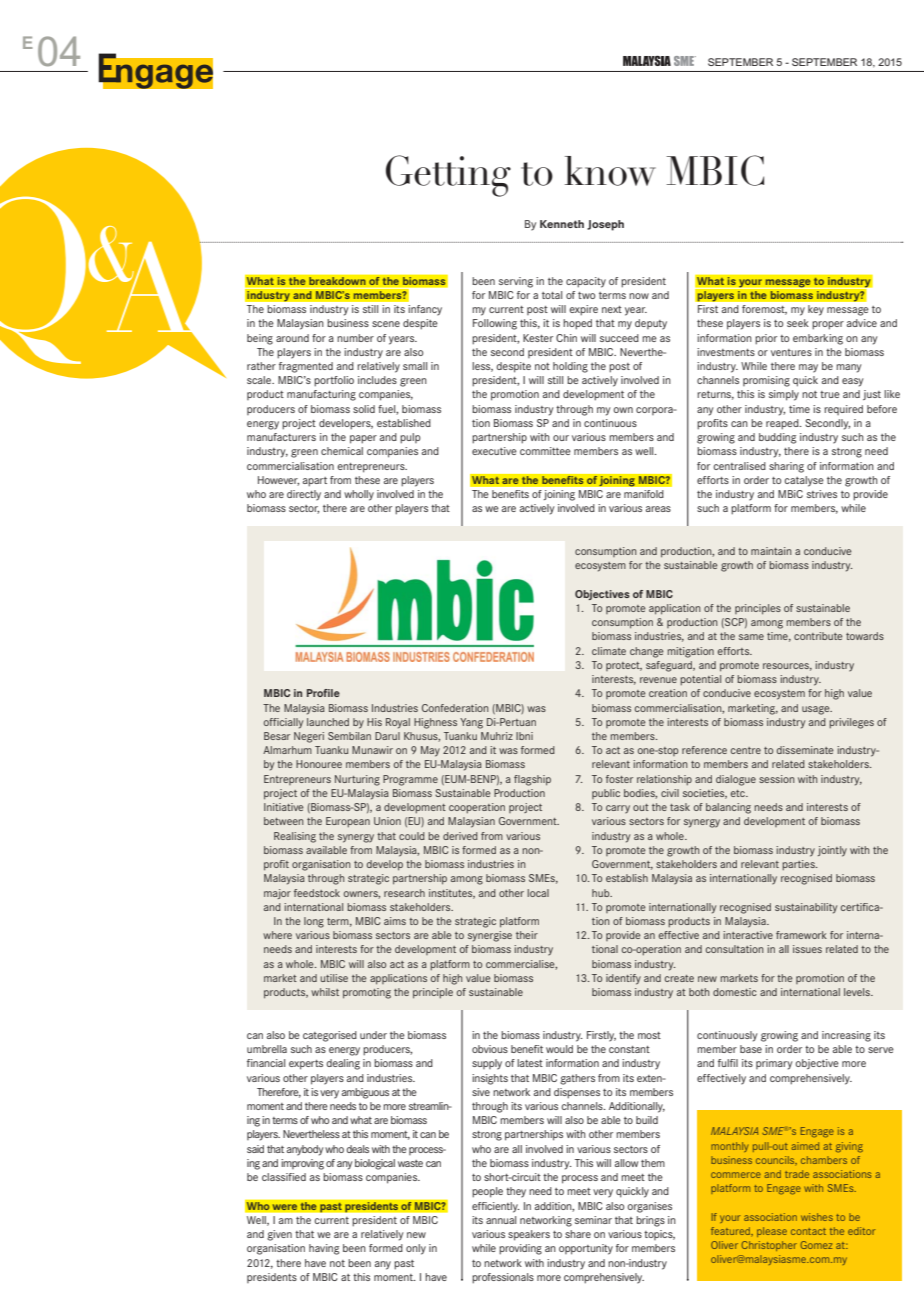 This screenshot has width=924, height=1311. I want to click on Getting, so click(448, 176).
